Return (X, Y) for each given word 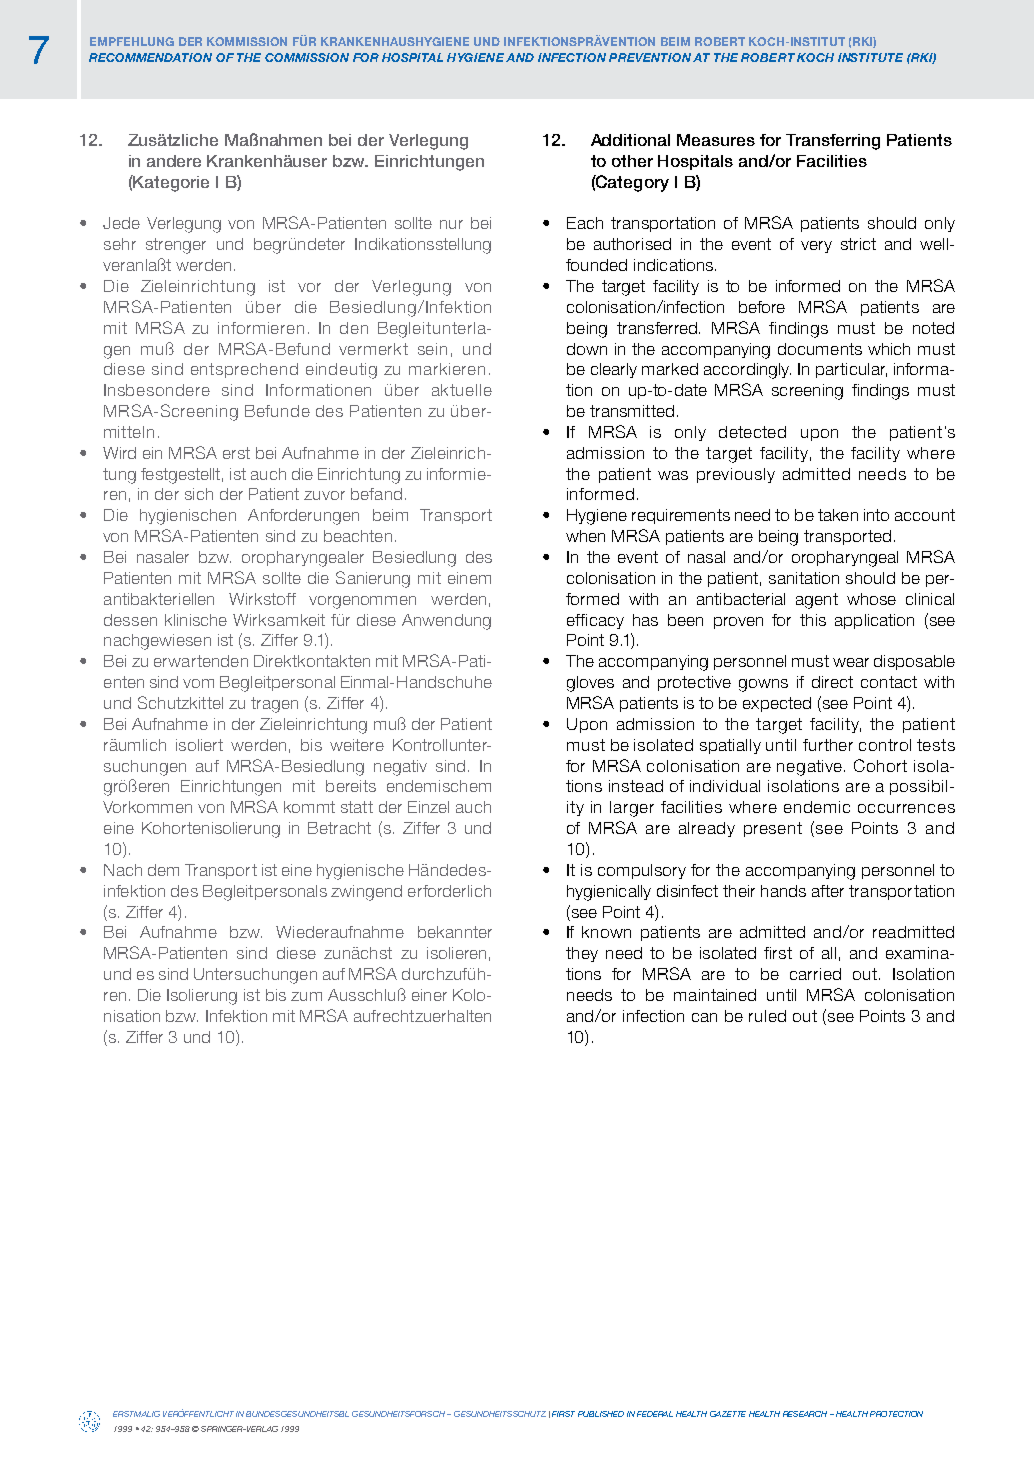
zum (306, 996)
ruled (767, 1016)
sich (199, 494)
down (587, 349)
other (632, 161)
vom (198, 683)
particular (851, 370)
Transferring (833, 142)
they (582, 954)
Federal (655, 1414)
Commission (307, 57)
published (601, 1414)
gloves (590, 684)
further (828, 745)
